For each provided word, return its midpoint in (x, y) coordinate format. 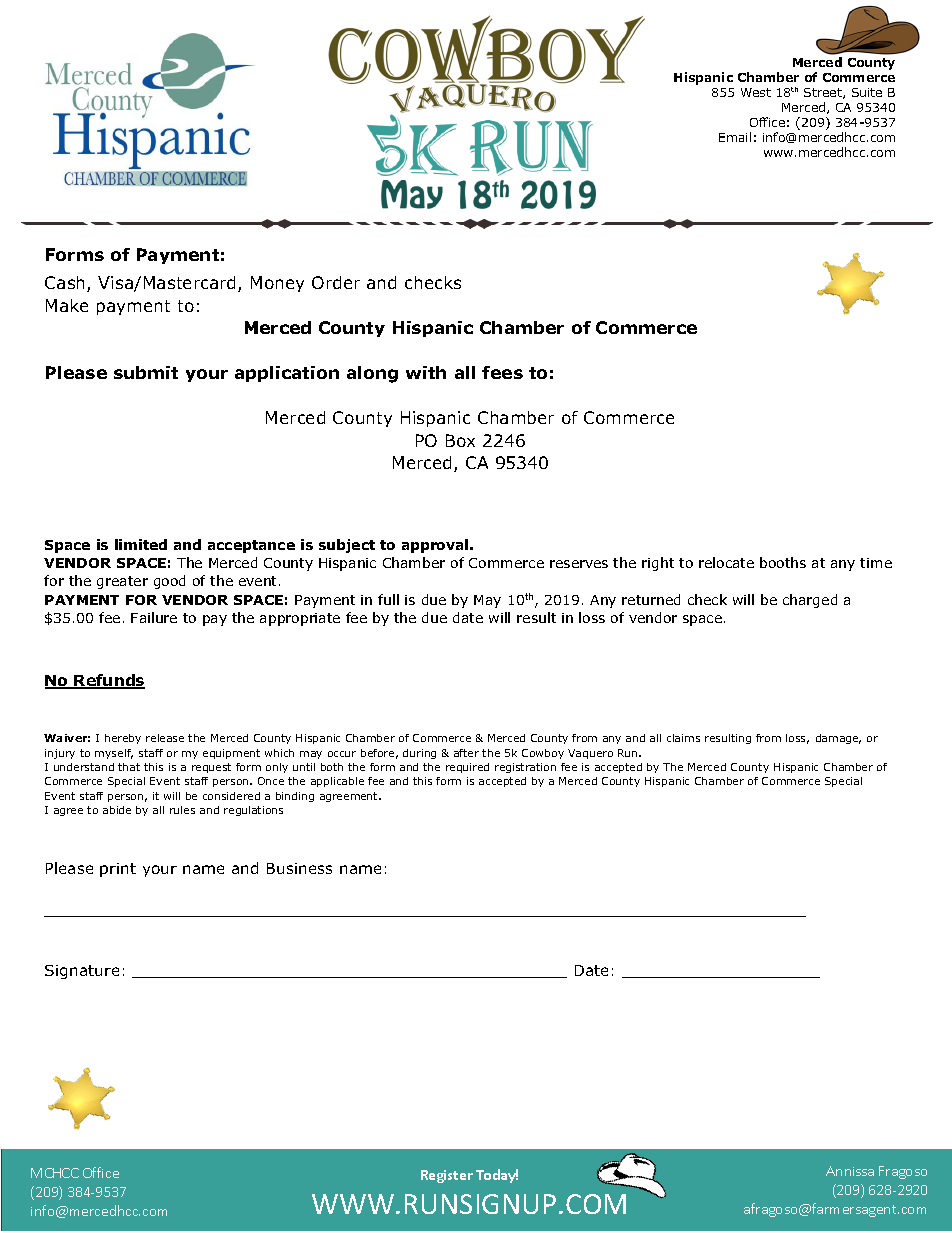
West (756, 92)
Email (735, 137)
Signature (82, 972)
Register (447, 1176)
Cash (66, 284)
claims (683, 738)
